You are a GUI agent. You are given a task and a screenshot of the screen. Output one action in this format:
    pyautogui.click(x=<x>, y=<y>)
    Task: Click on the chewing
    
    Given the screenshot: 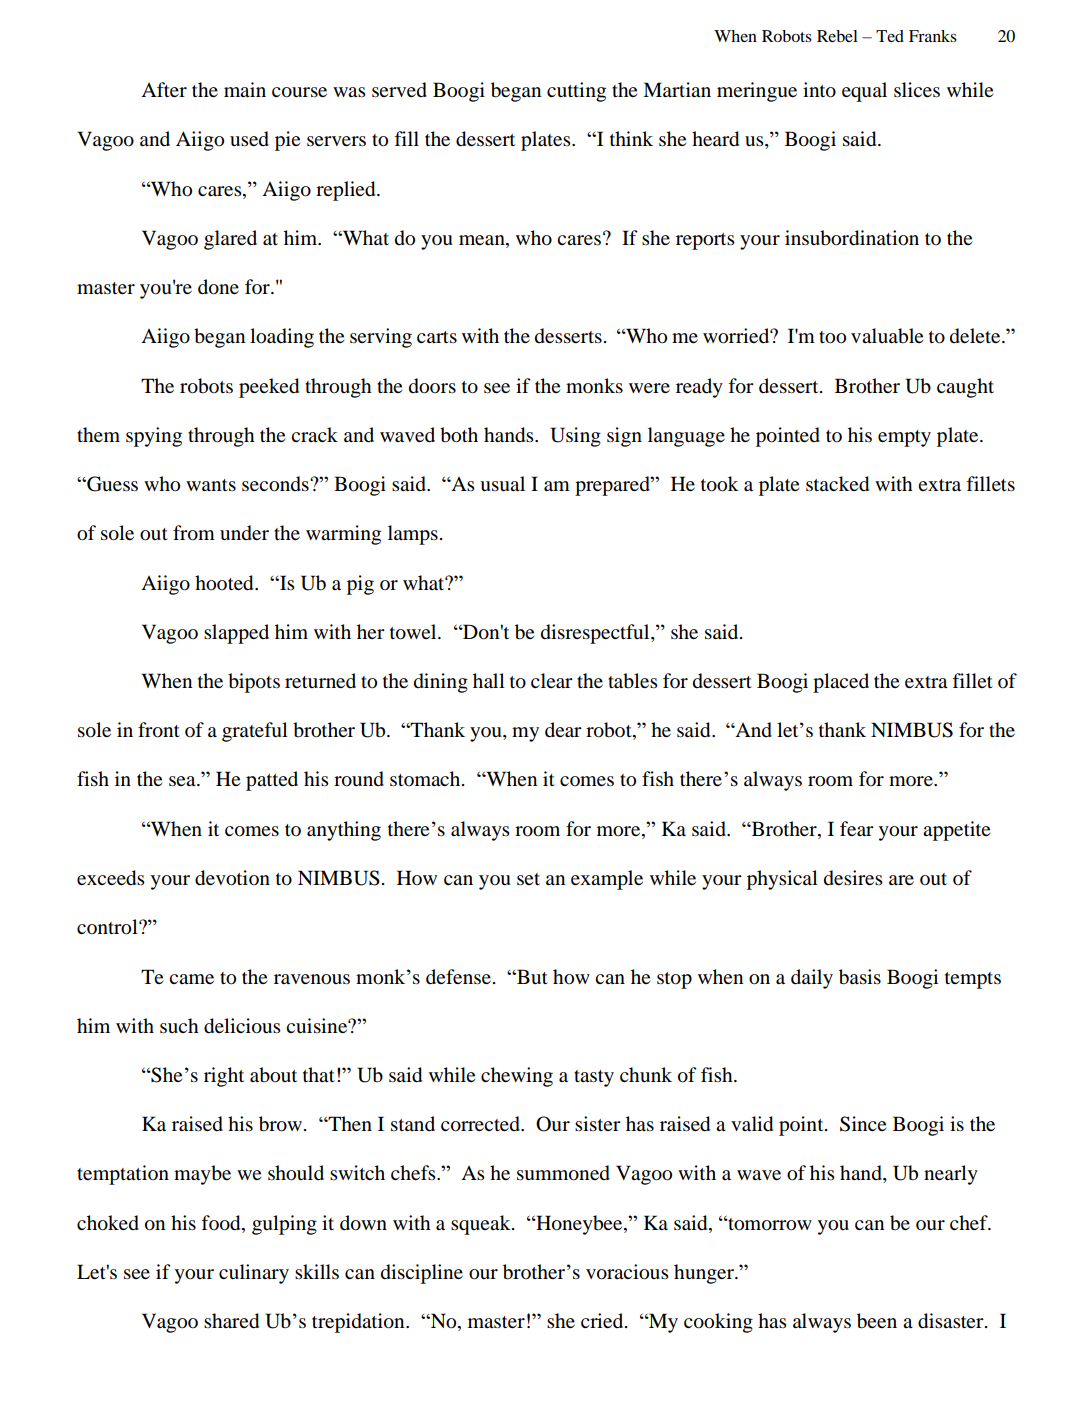 What is the action you would take?
    pyautogui.click(x=517, y=1077)
